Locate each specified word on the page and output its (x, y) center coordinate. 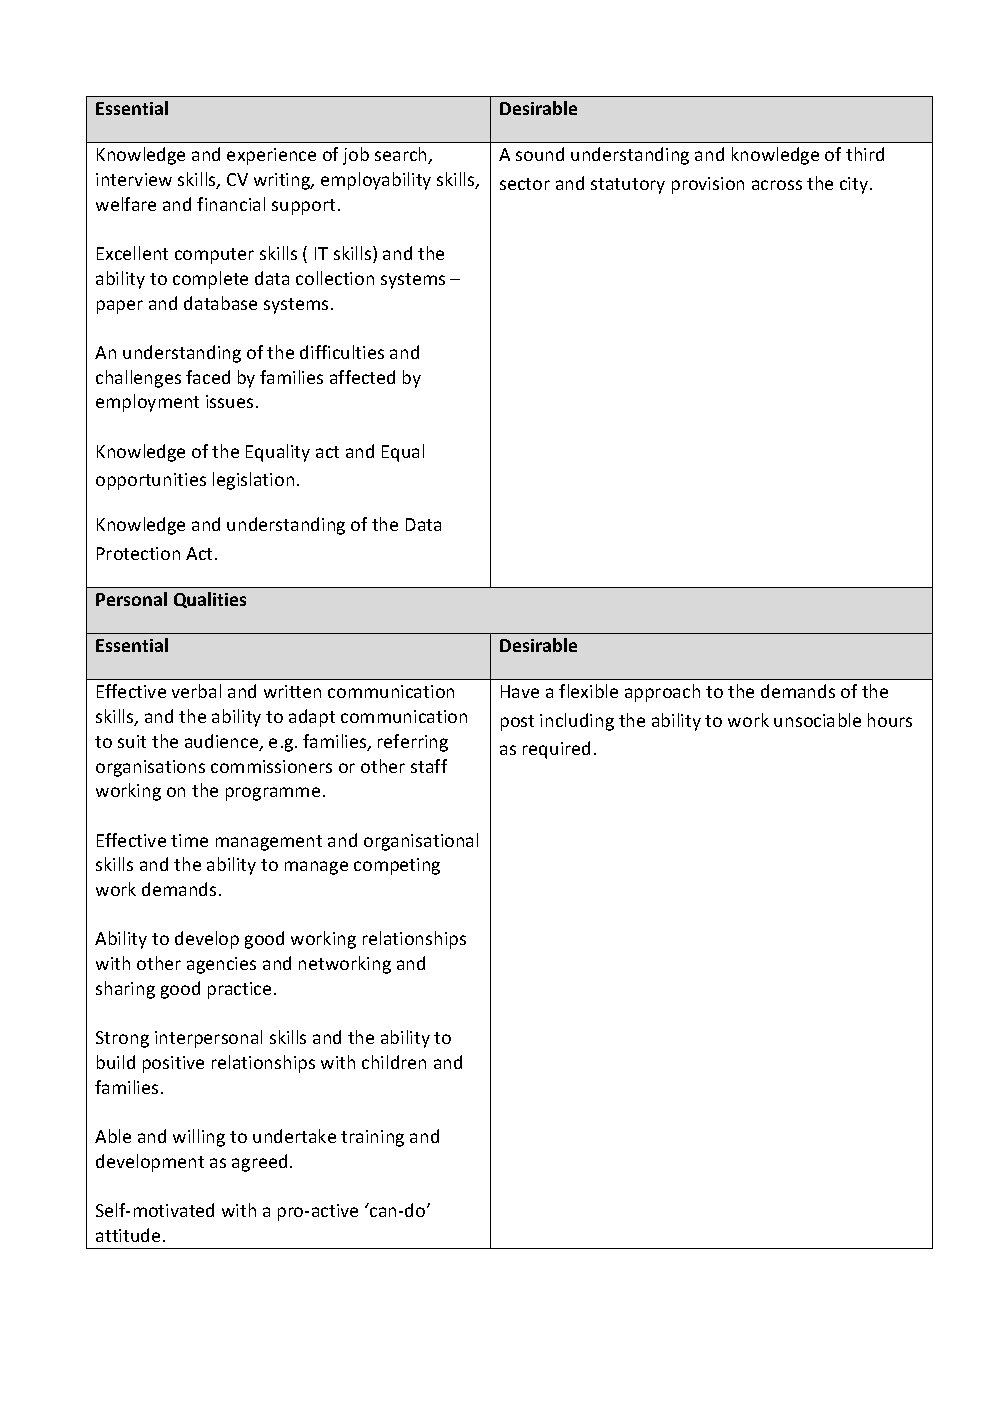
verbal (196, 691)
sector (525, 184)
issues (229, 401)
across (777, 185)
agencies (221, 965)
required (556, 750)
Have (520, 691)
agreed (259, 1163)
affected (362, 377)
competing (397, 866)
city (855, 185)
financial (231, 204)
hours (890, 720)
